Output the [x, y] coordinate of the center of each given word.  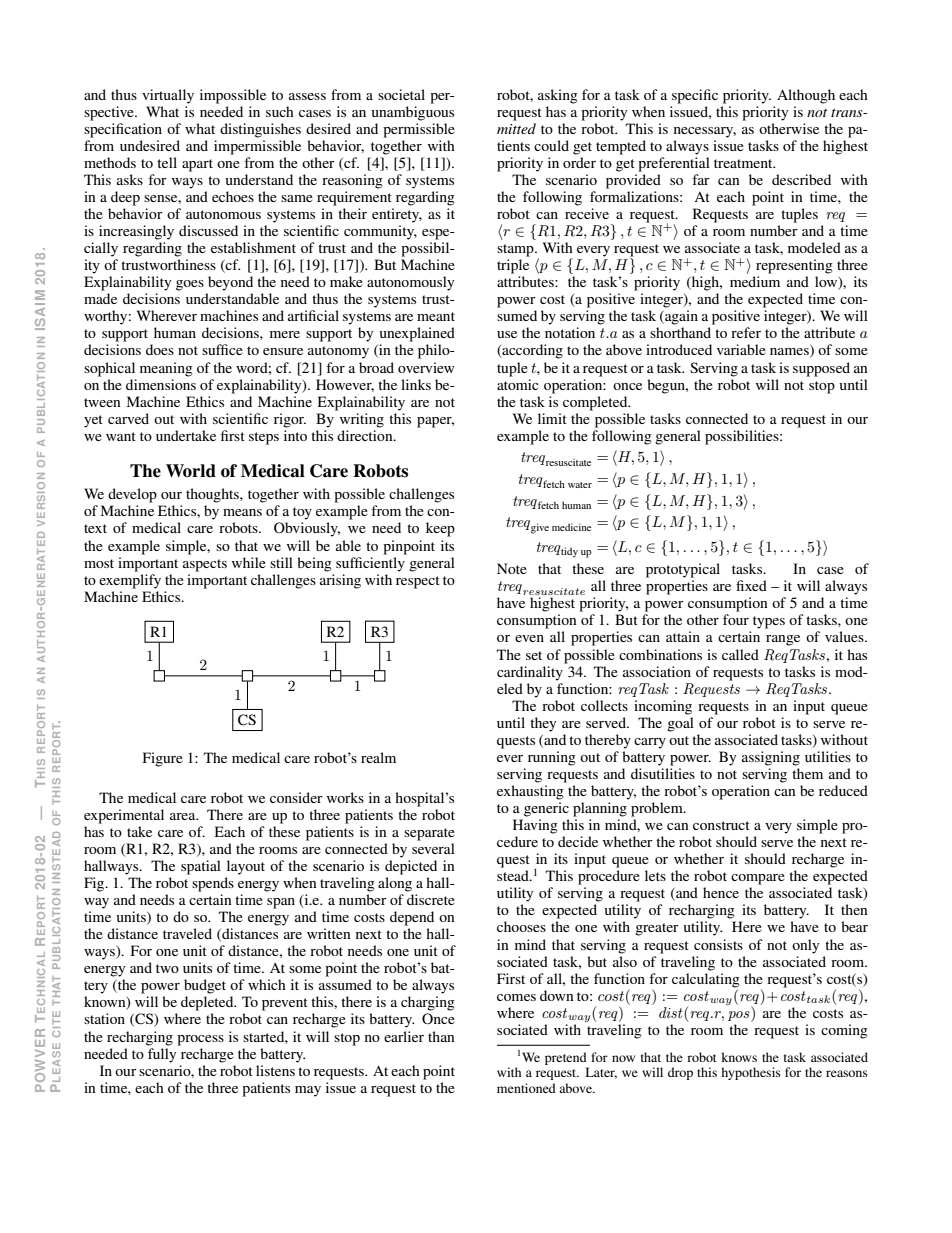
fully [162, 1055]
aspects [205, 565]
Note [512, 568]
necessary [705, 132]
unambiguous [413, 113]
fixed [751, 585]
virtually [168, 96]
